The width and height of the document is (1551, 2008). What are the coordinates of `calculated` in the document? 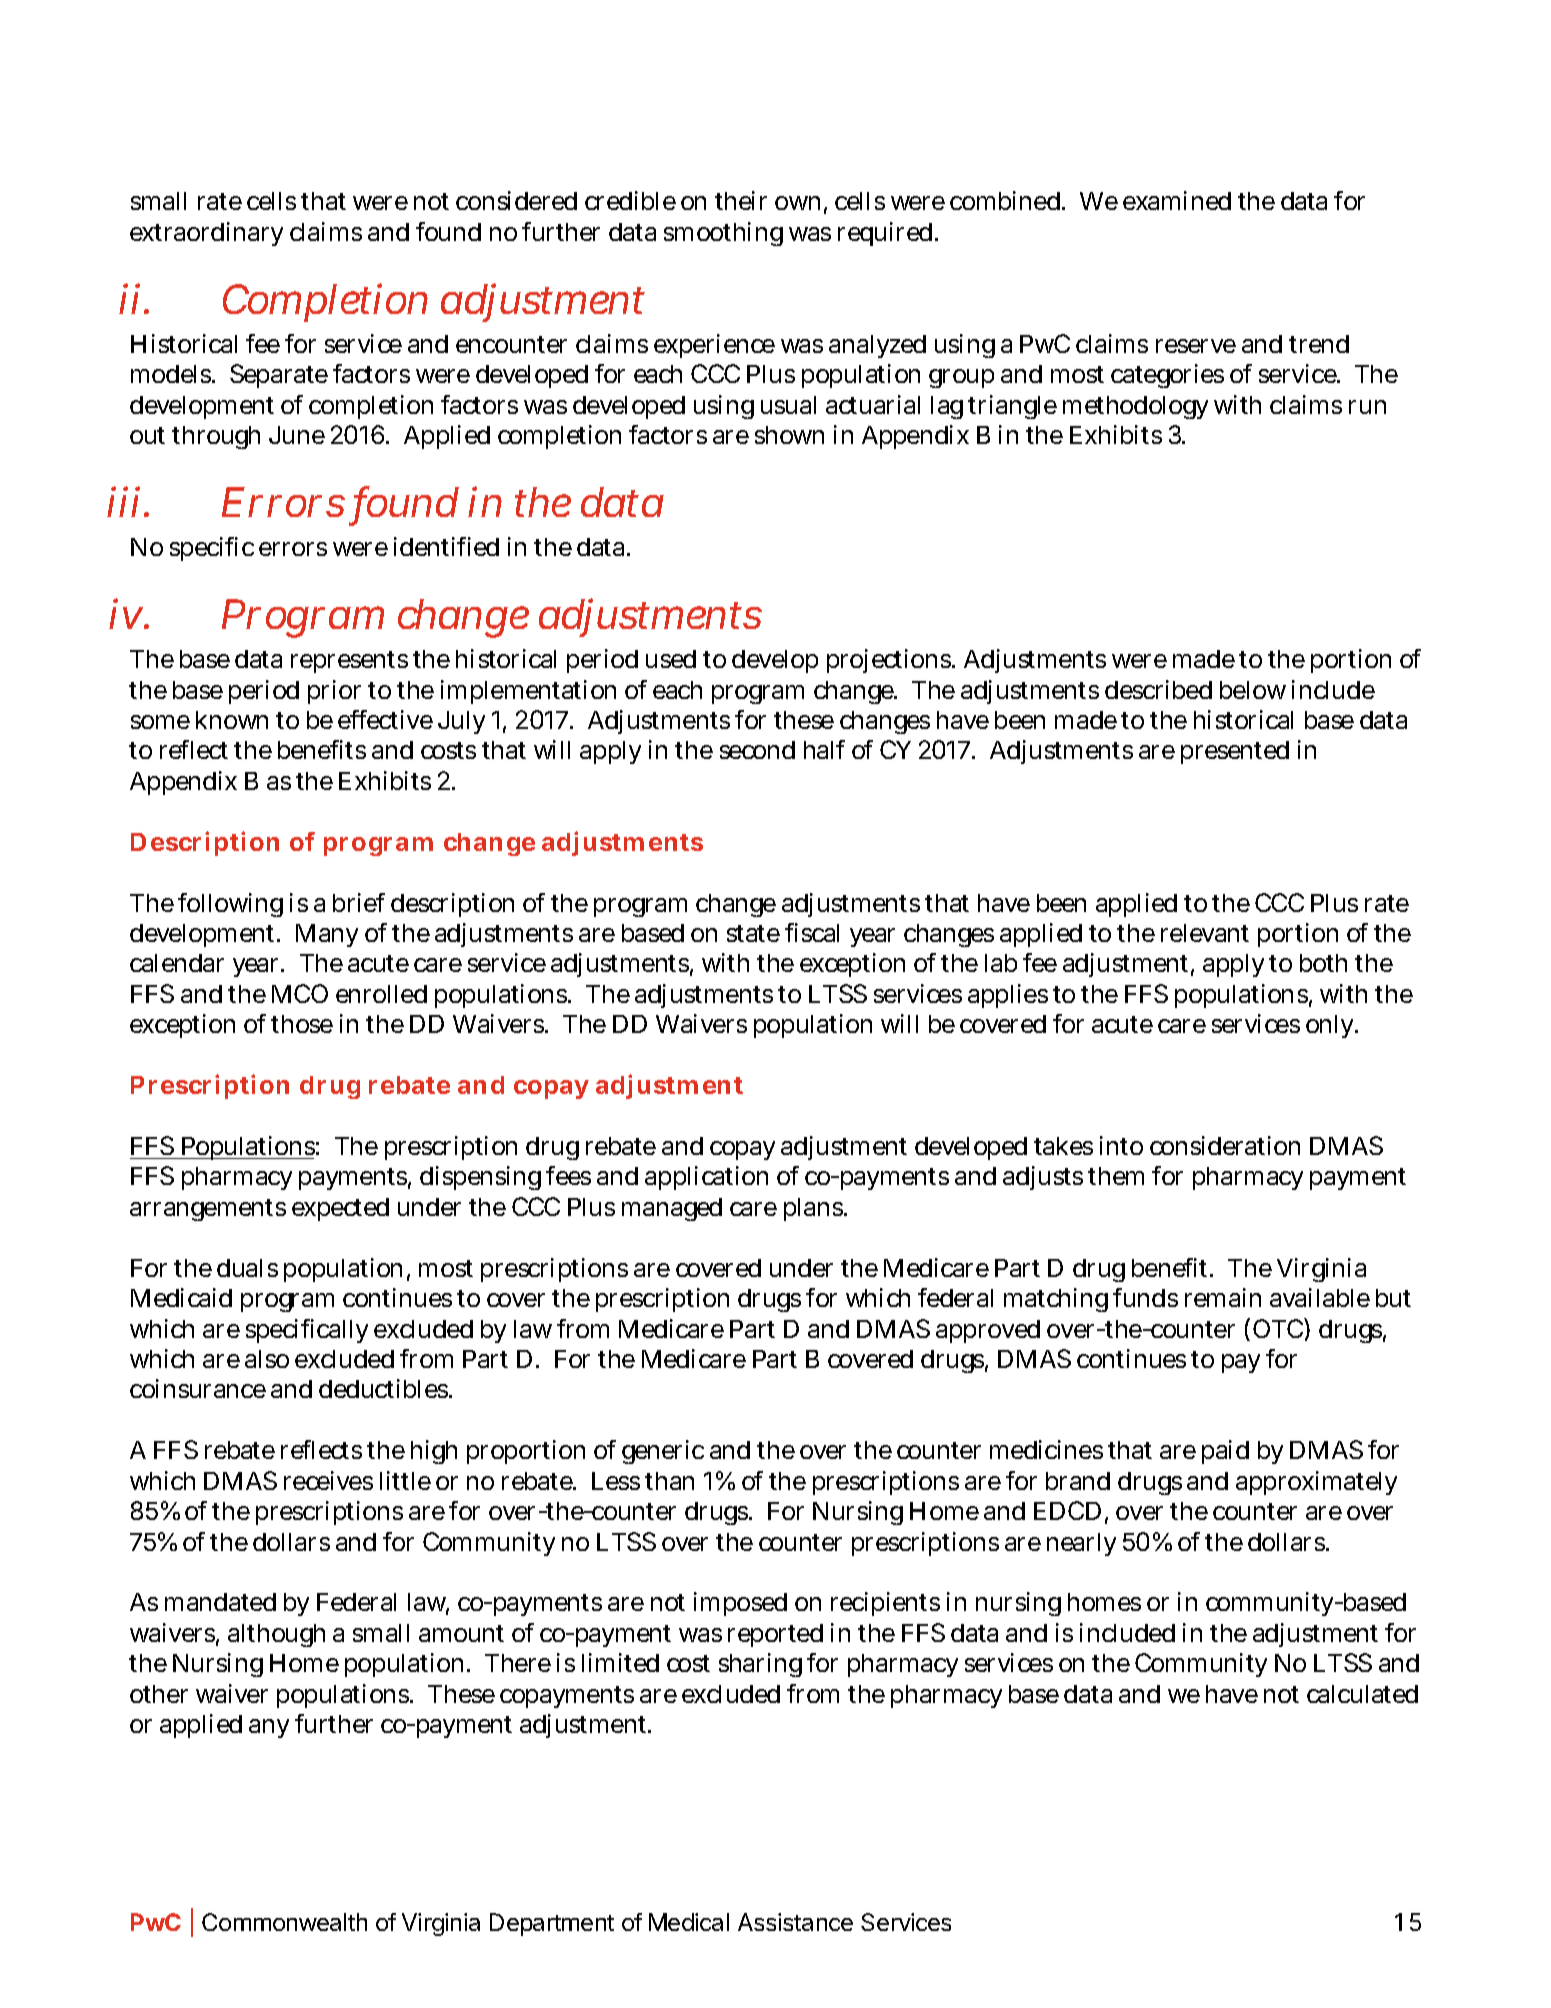 It's located at (1362, 1694).
